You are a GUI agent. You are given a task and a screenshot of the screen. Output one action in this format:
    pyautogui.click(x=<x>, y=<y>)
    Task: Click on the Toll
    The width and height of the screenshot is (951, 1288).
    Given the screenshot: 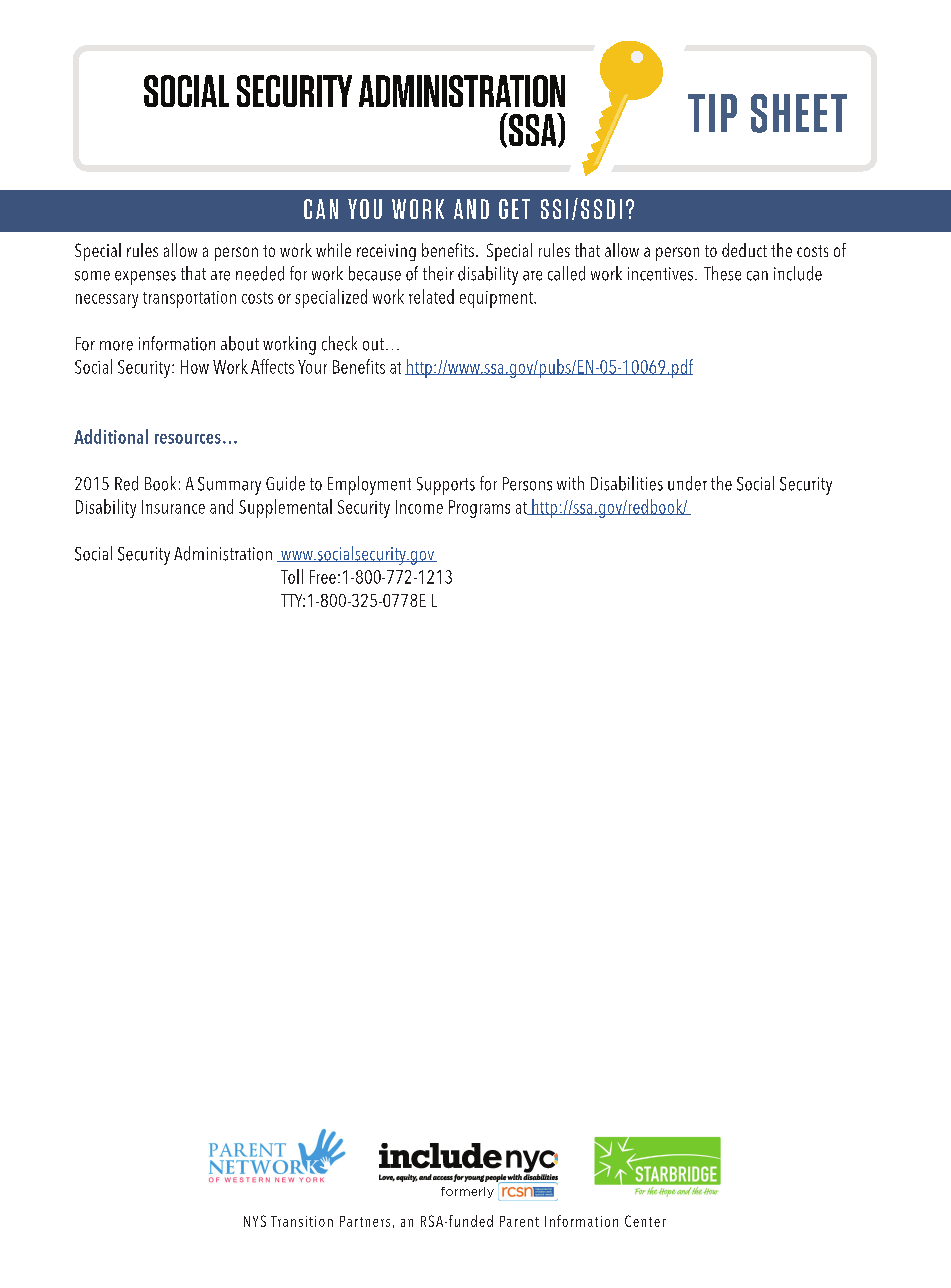 What is the action you would take?
    pyautogui.click(x=292, y=576)
